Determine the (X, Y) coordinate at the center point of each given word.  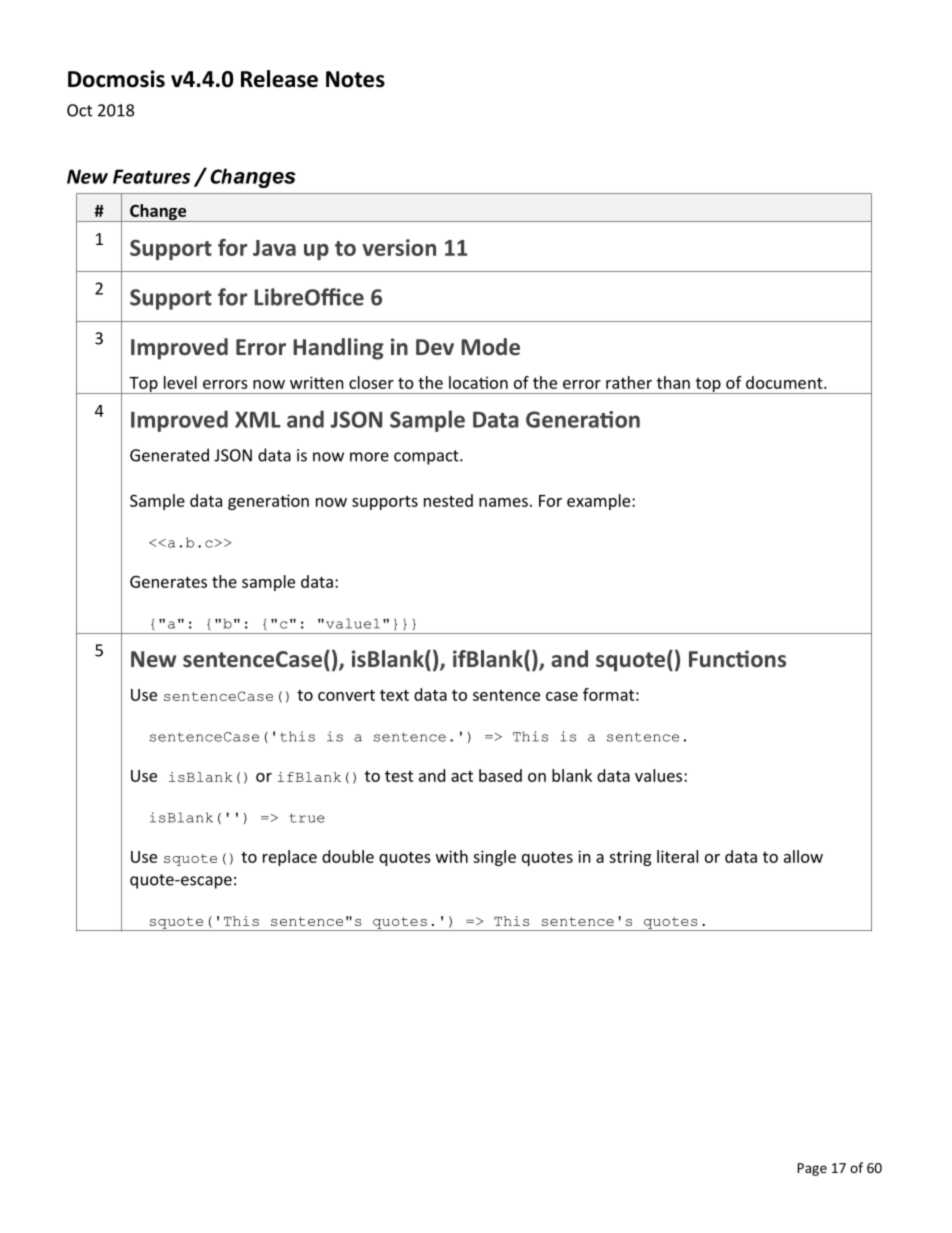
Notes (355, 79)
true (307, 818)
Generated (169, 455)
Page (812, 1169)
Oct (79, 110)
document (785, 382)
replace (290, 858)
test (399, 776)
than (673, 382)
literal (677, 856)
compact (427, 457)
